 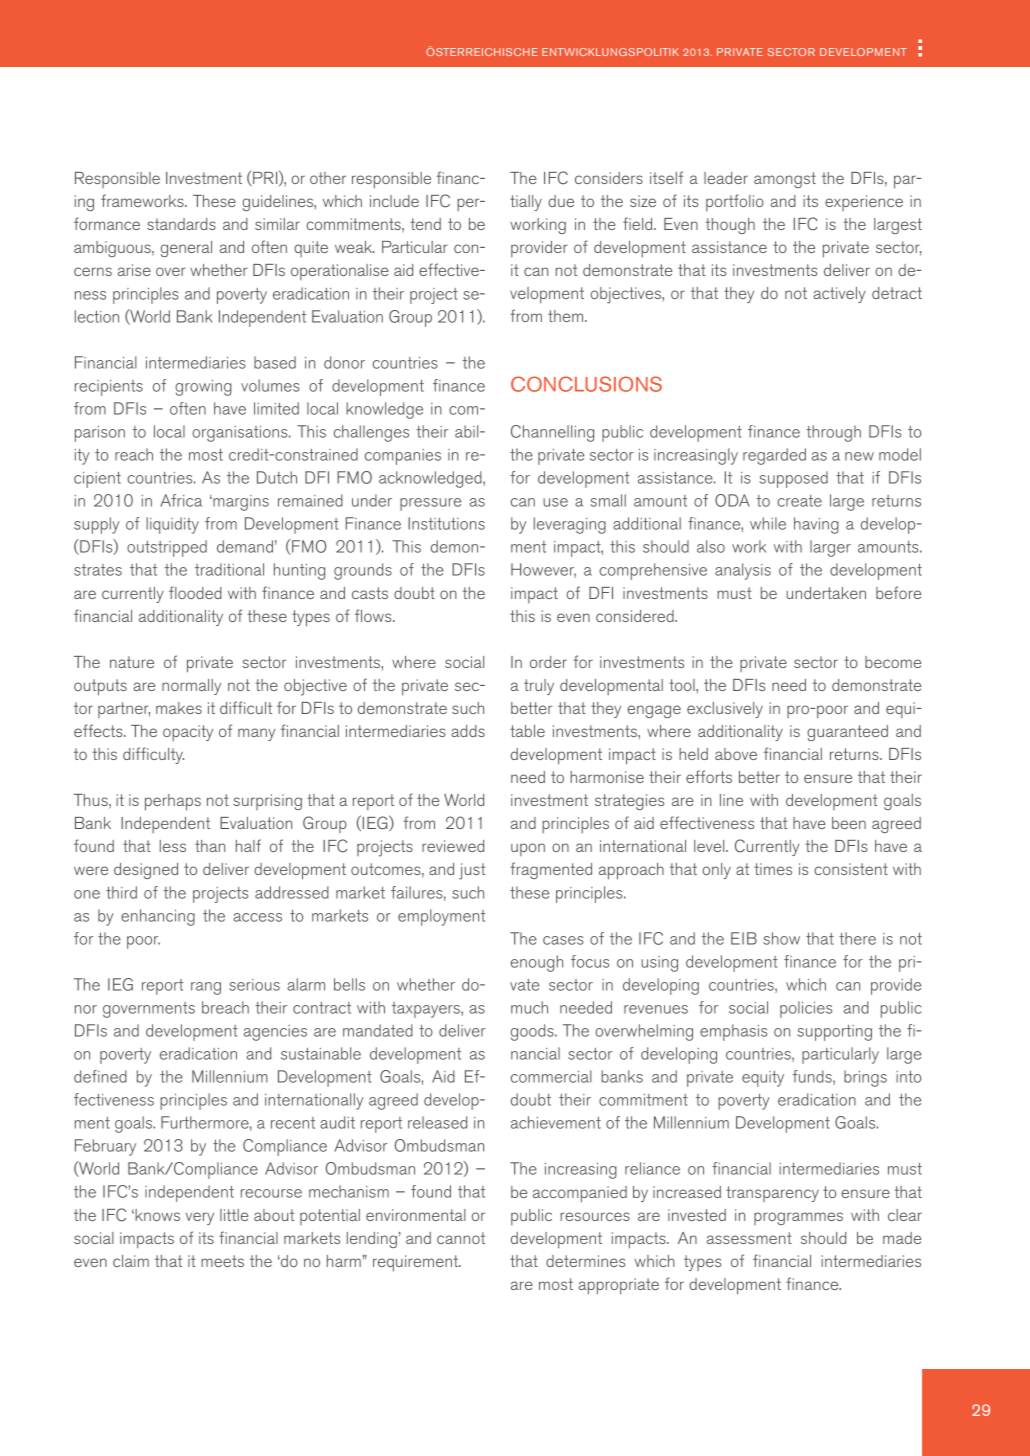 I want to click on general, so click(x=186, y=249).
